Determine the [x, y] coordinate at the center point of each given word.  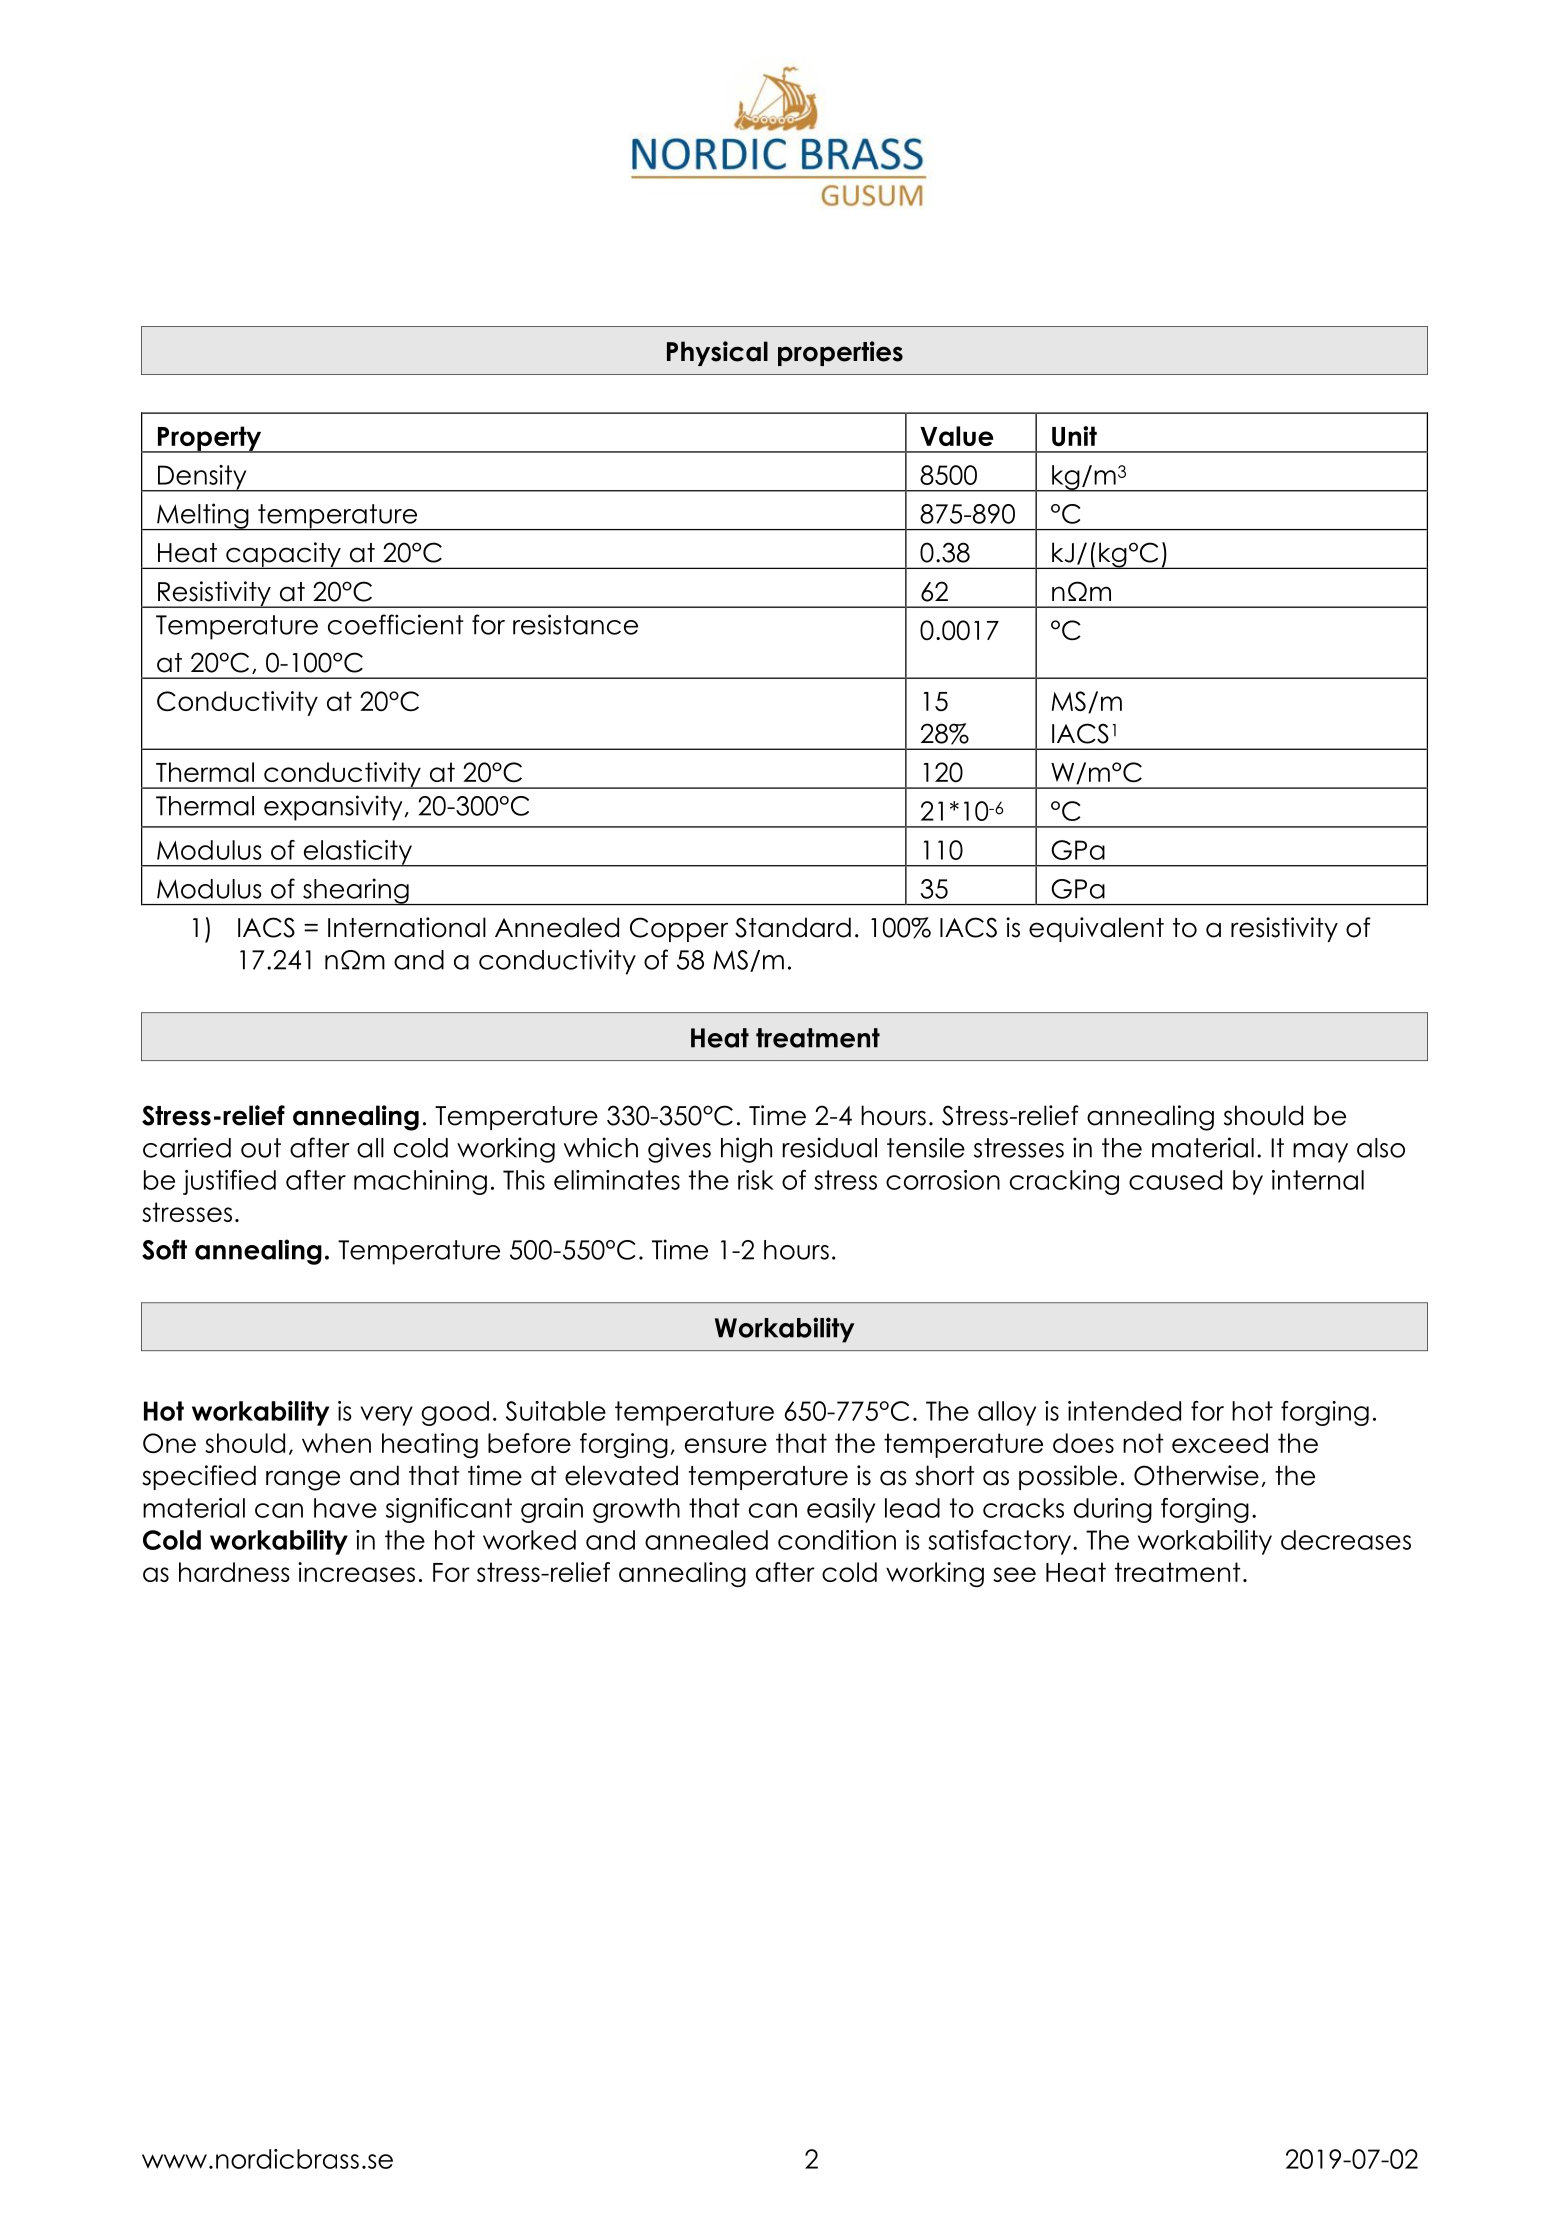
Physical [717, 353]
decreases [1346, 1540]
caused [1175, 1180]
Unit [1074, 436]
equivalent [1096, 929]
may [1320, 1153]
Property [210, 439]
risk [756, 1180]
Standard [793, 927]
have [345, 1508]
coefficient [395, 624]
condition [837, 1540]
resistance [575, 624]
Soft [164, 1249]
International [407, 927]
